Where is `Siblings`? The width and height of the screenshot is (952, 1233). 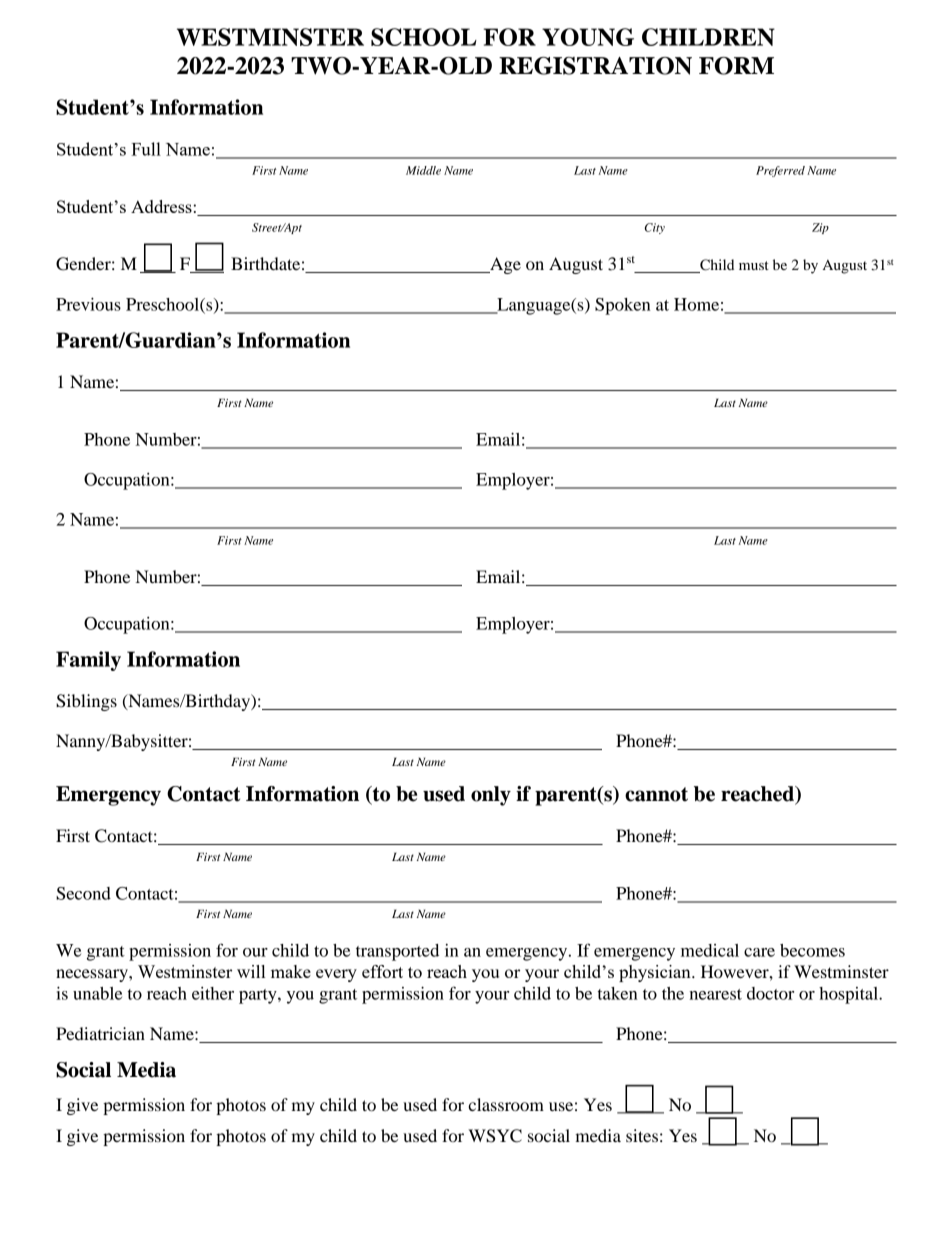 Siblings is located at coordinates (86, 702).
